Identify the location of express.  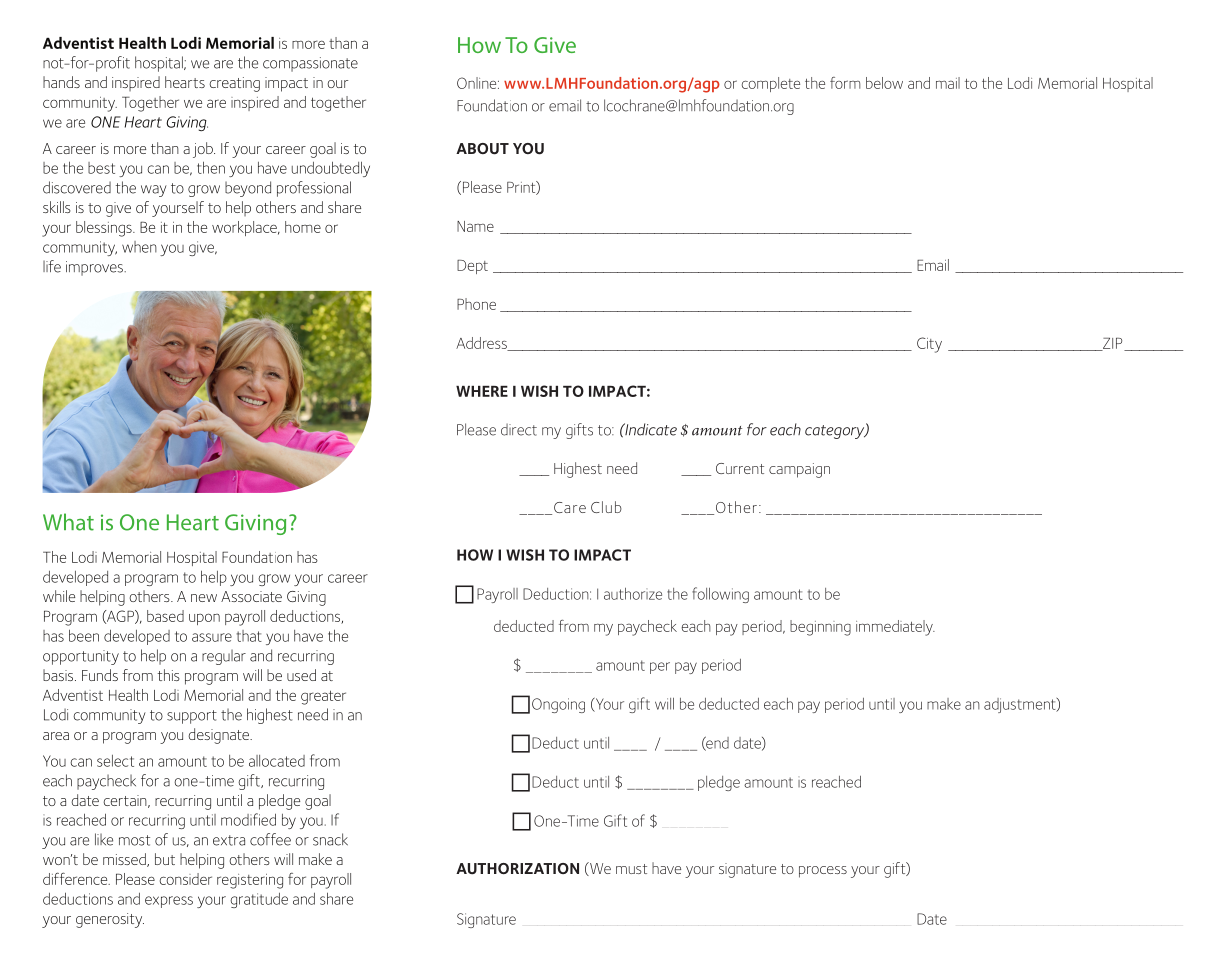
(169, 902).
